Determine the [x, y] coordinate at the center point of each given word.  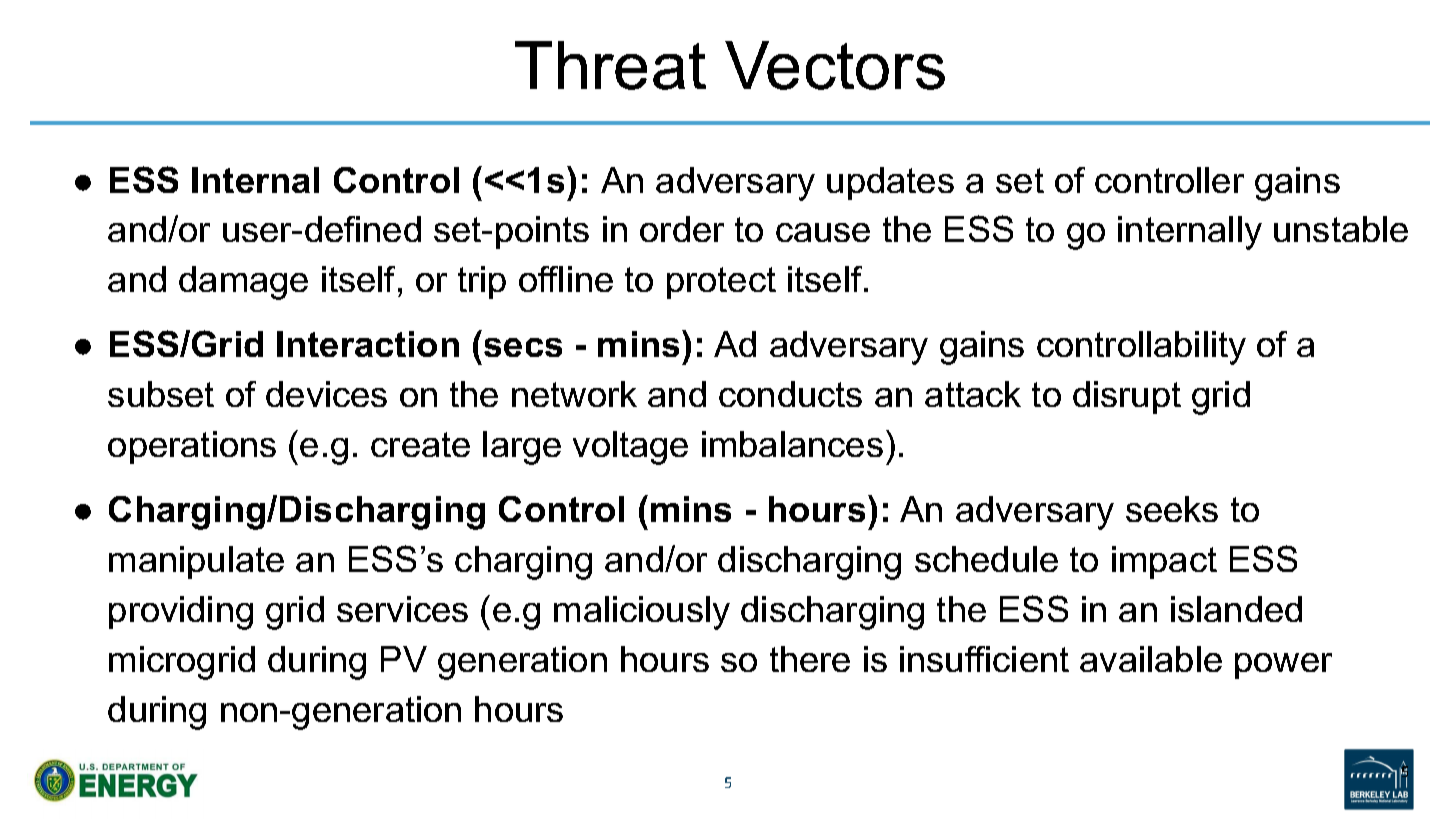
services [402, 609]
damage [243, 283]
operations [192, 447]
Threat [610, 65]
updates [890, 183]
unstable [1341, 229]
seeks [1172, 509]
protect [721, 283]
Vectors [835, 65]
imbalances [792, 444]
